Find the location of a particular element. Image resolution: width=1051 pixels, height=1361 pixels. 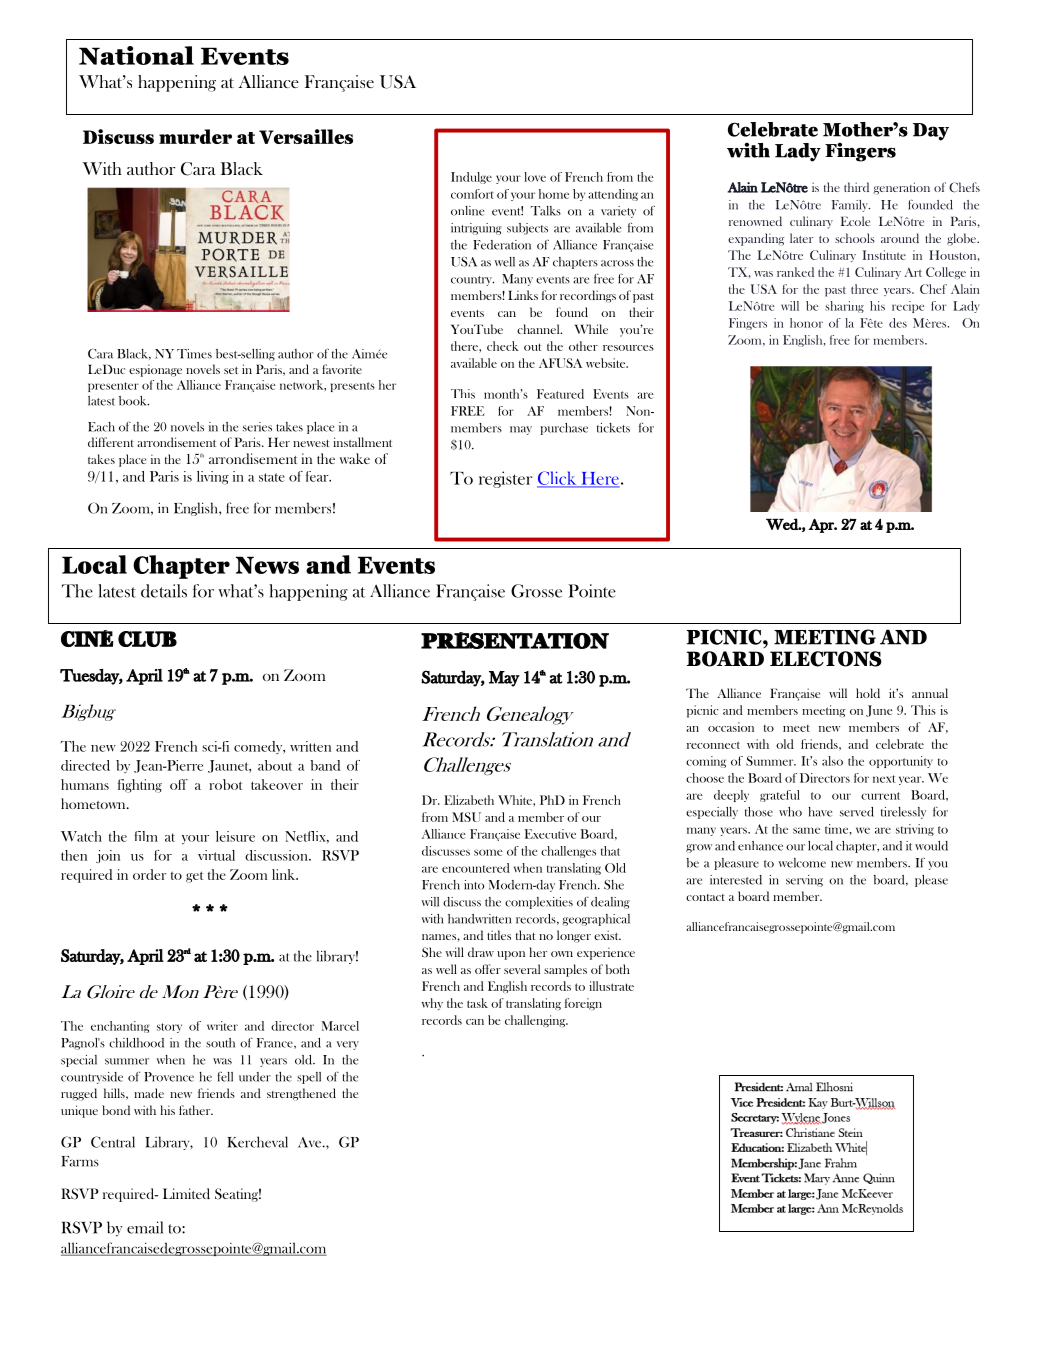

murder is located at coordinates (195, 136).
